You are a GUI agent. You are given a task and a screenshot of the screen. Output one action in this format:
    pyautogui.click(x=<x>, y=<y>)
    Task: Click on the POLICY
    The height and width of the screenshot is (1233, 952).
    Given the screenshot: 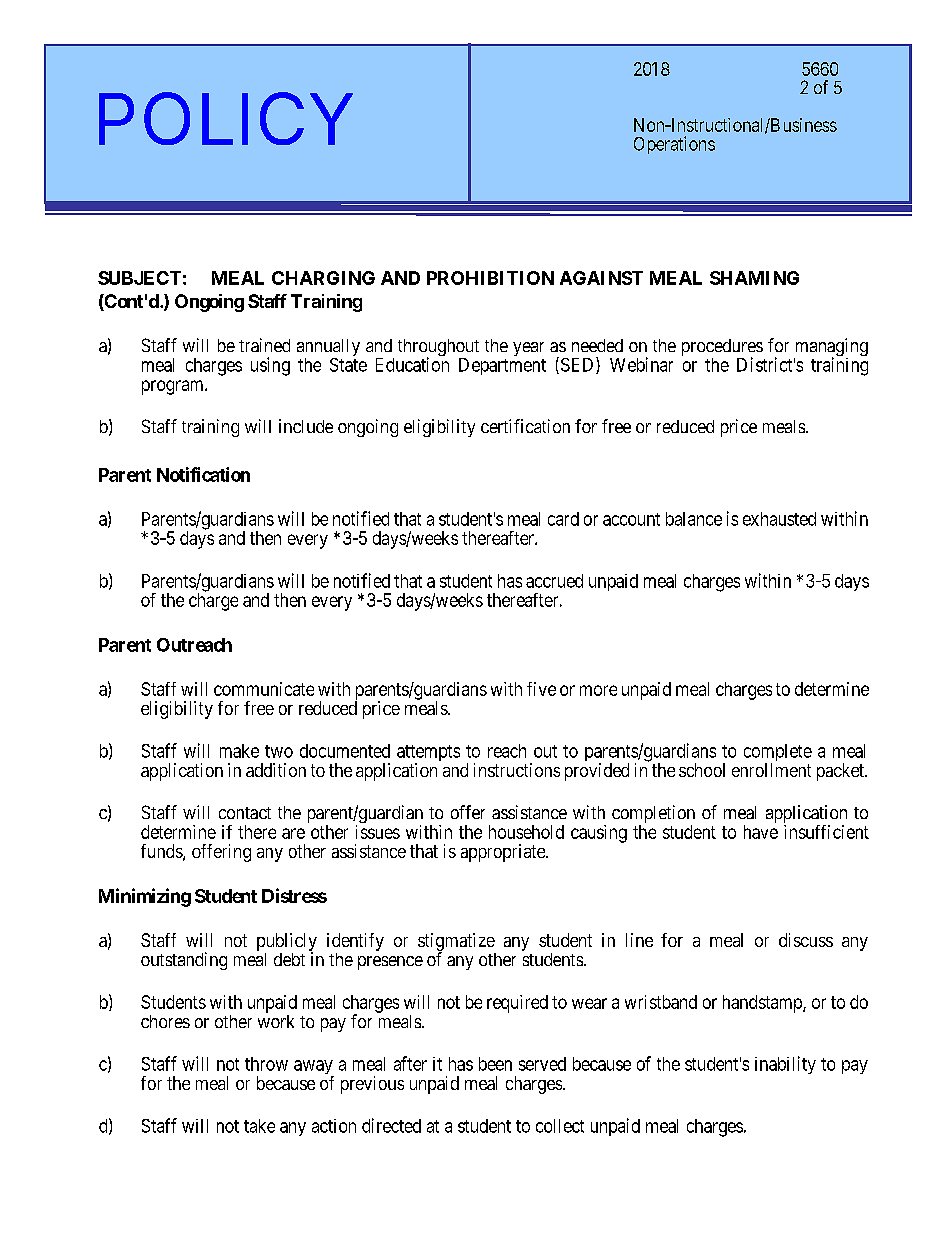 What is the action you would take?
    pyautogui.click(x=226, y=118)
